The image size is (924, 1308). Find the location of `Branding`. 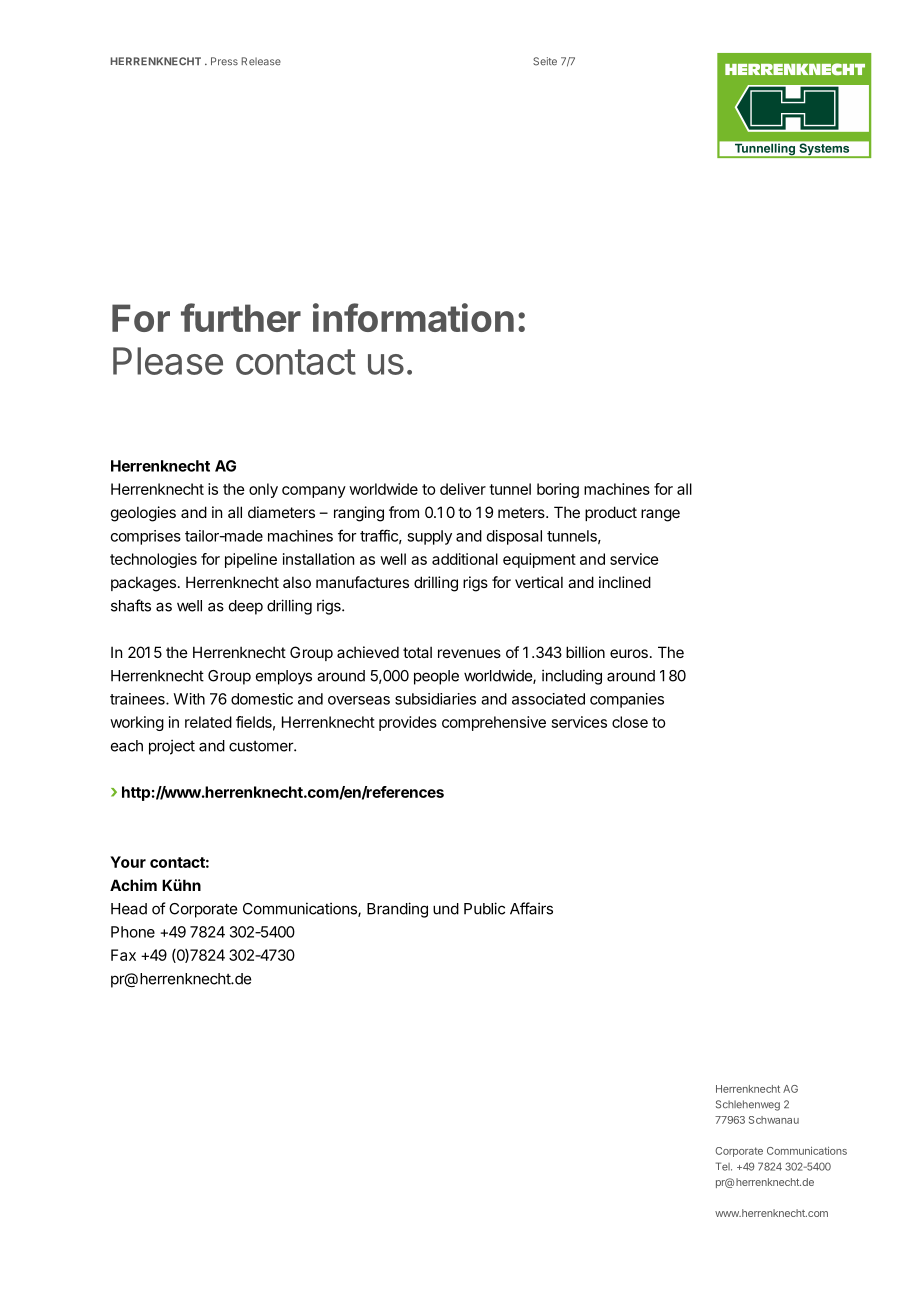

Branding is located at coordinates (397, 910).
